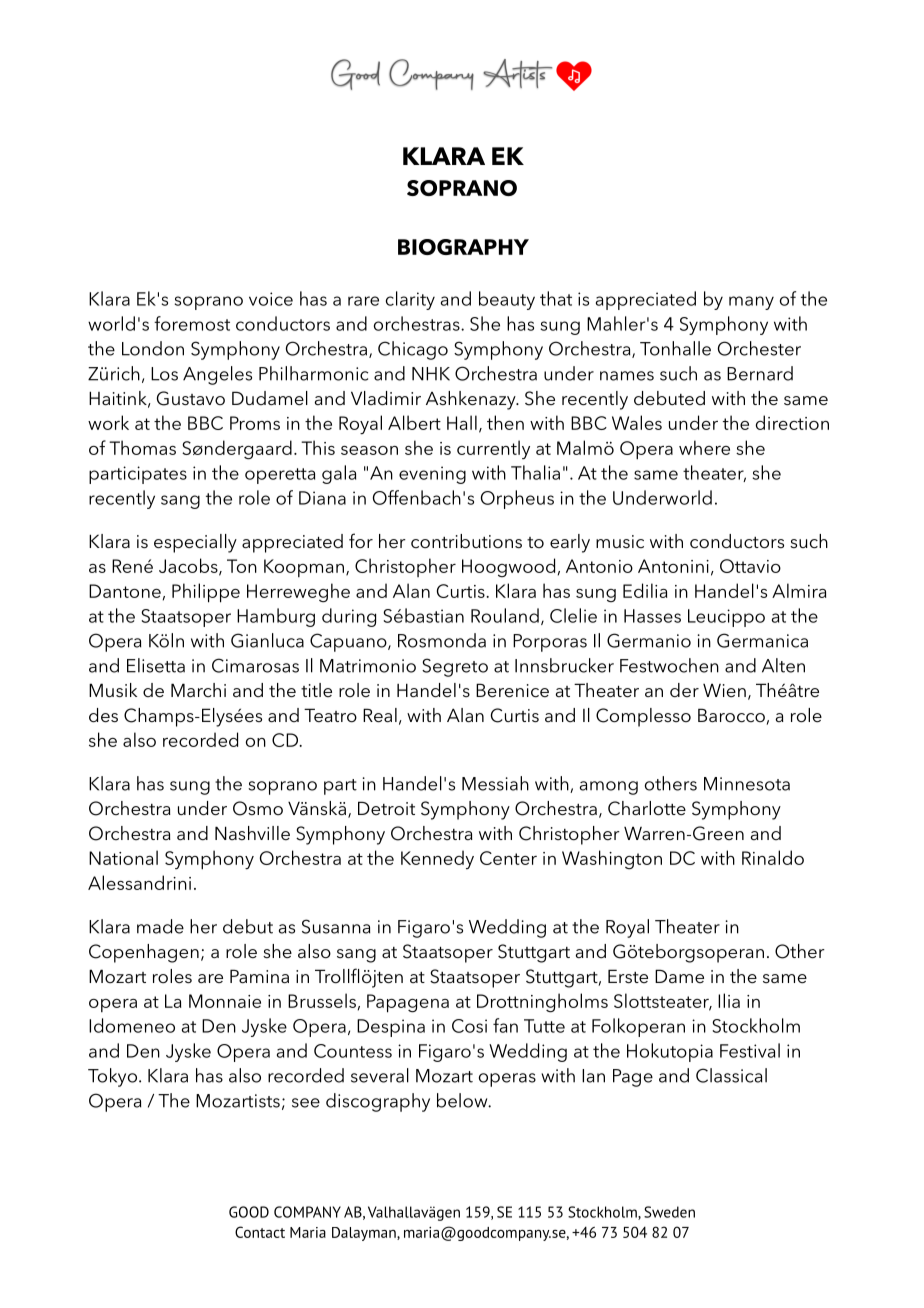  Describe the element at coordinates (751, 303) in the screenshot. I see `many` at that location.
